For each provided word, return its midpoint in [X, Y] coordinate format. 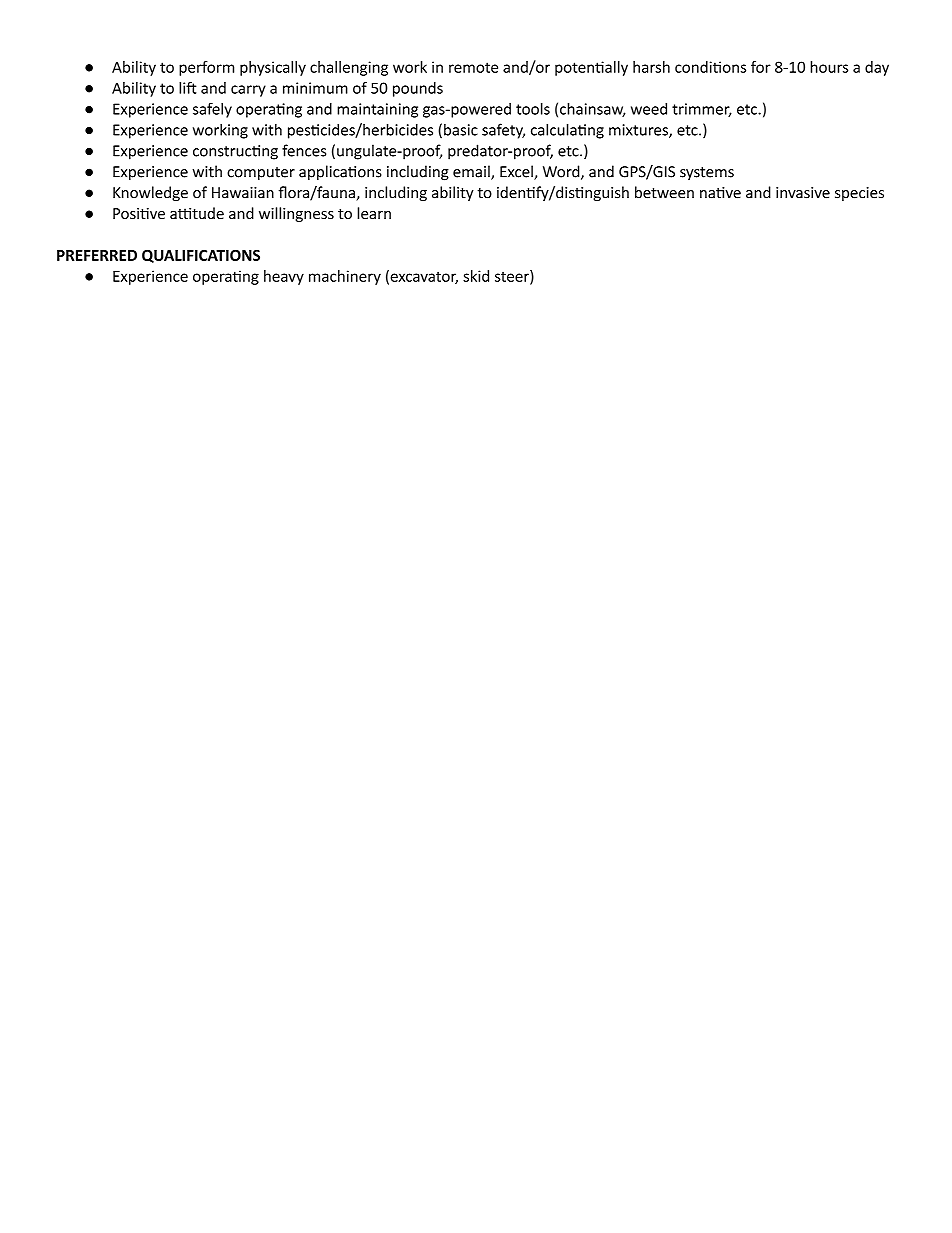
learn [374, 213]
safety [503, 131]
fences [304, 150]
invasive [803, 193]
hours [829, 67]
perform [206, 68]
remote [473, 67]
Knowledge [150, 193]
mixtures [639, 131]
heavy [284, 277]
